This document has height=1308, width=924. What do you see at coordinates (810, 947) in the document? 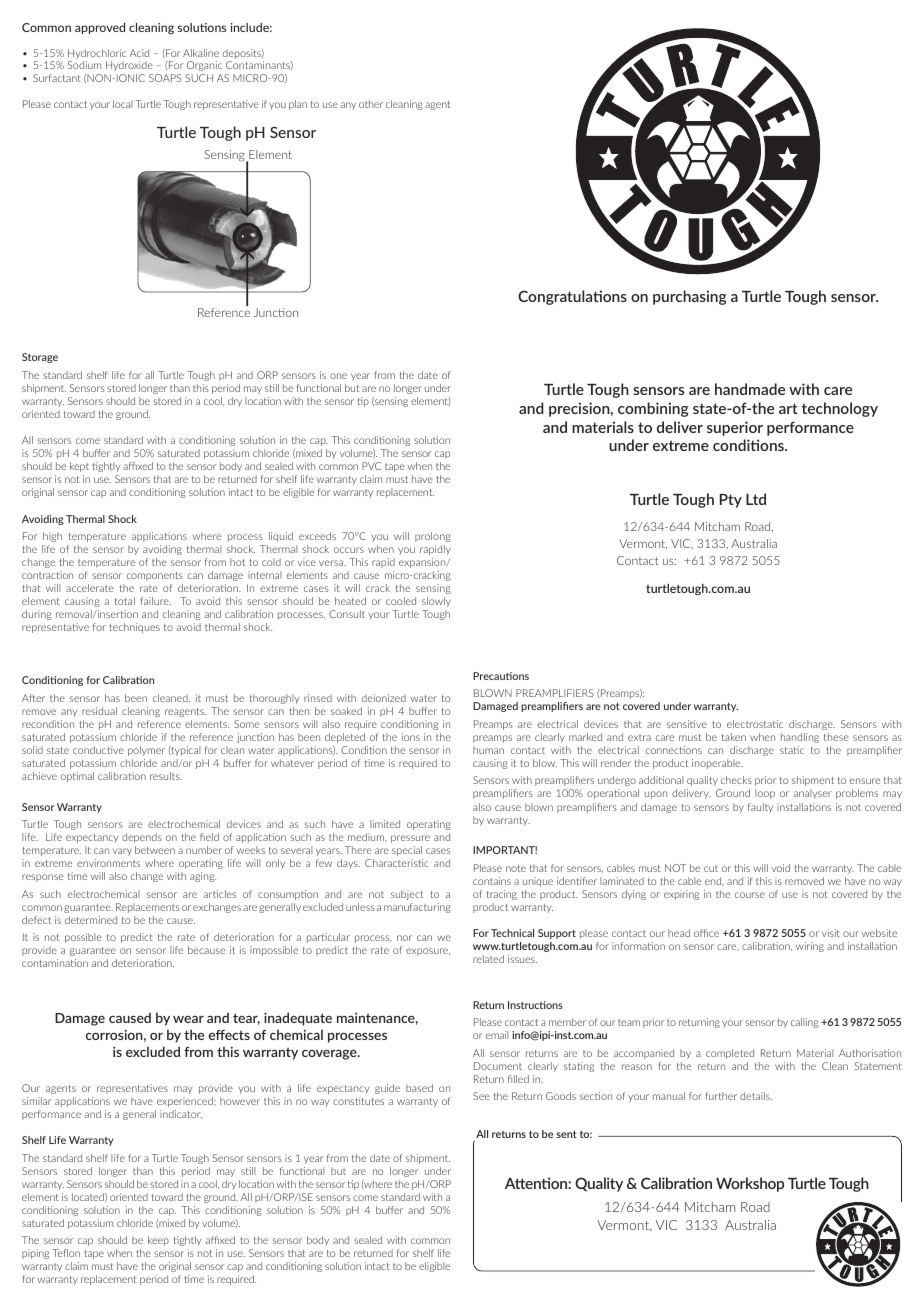
I see `wiring` at bounding box center [810, 947].
